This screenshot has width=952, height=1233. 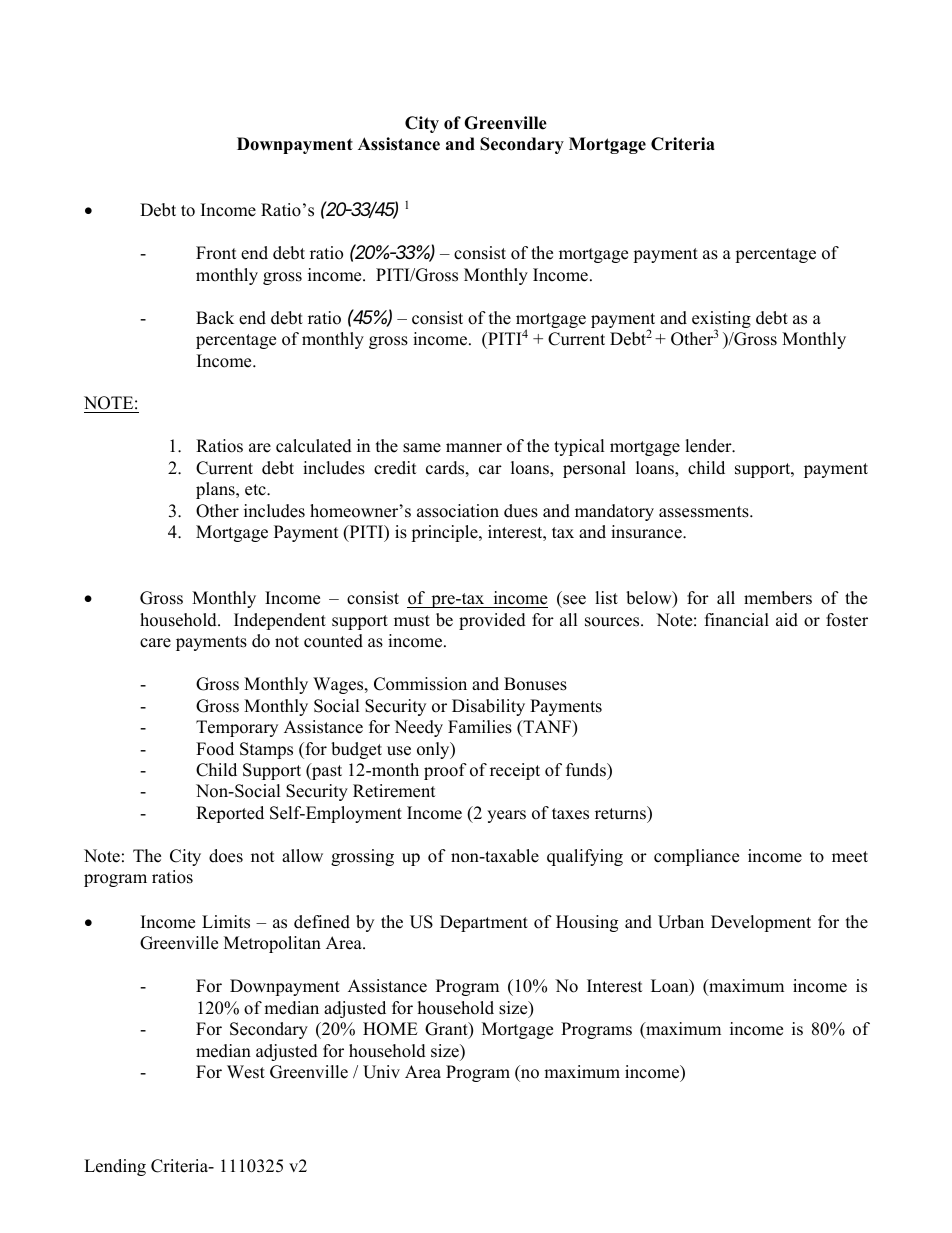 I want to click on Temporary, so click(x=237, y=728).
